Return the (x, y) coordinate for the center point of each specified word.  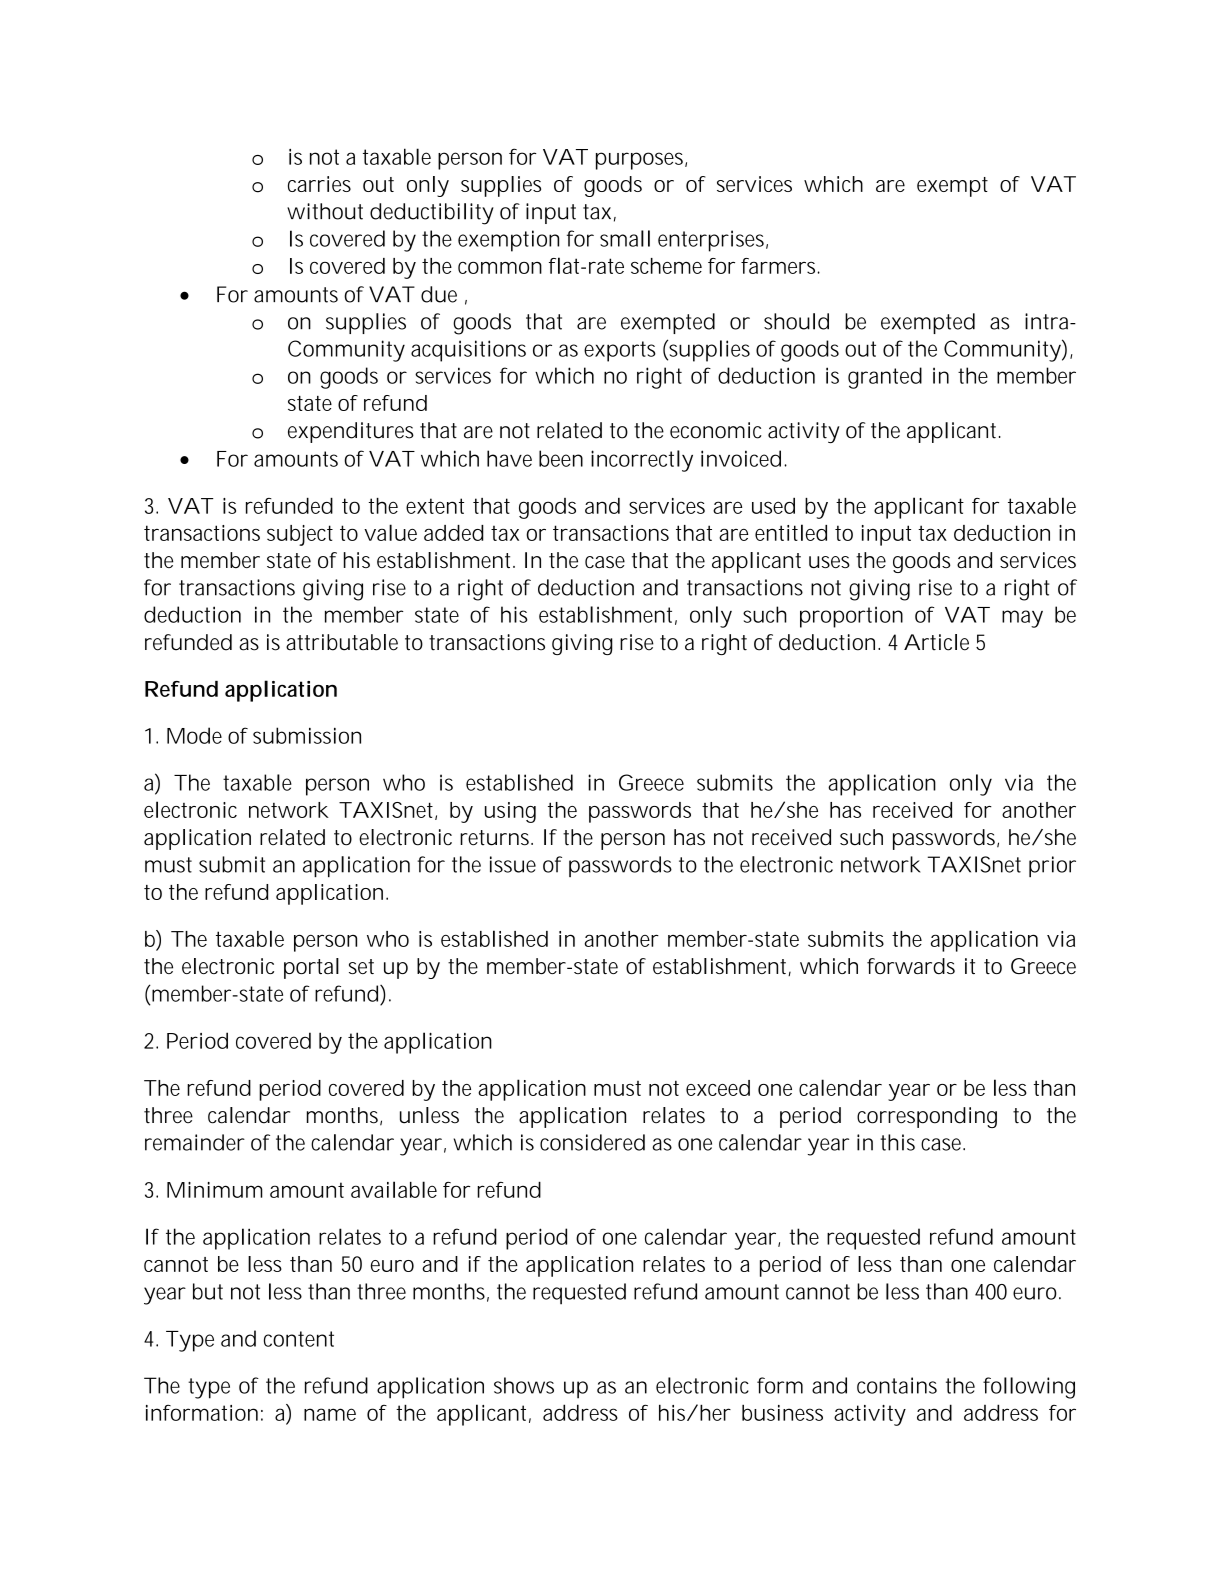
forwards (911, 966)
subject (300, 535)
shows (524, 1385)
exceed (718, 1088)
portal (311, 968)
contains (897, 1385)
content (299, 1339)
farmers (780, 266)
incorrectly (642, 461)
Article (936, 642)
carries (319, 184)
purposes (641, 161)
